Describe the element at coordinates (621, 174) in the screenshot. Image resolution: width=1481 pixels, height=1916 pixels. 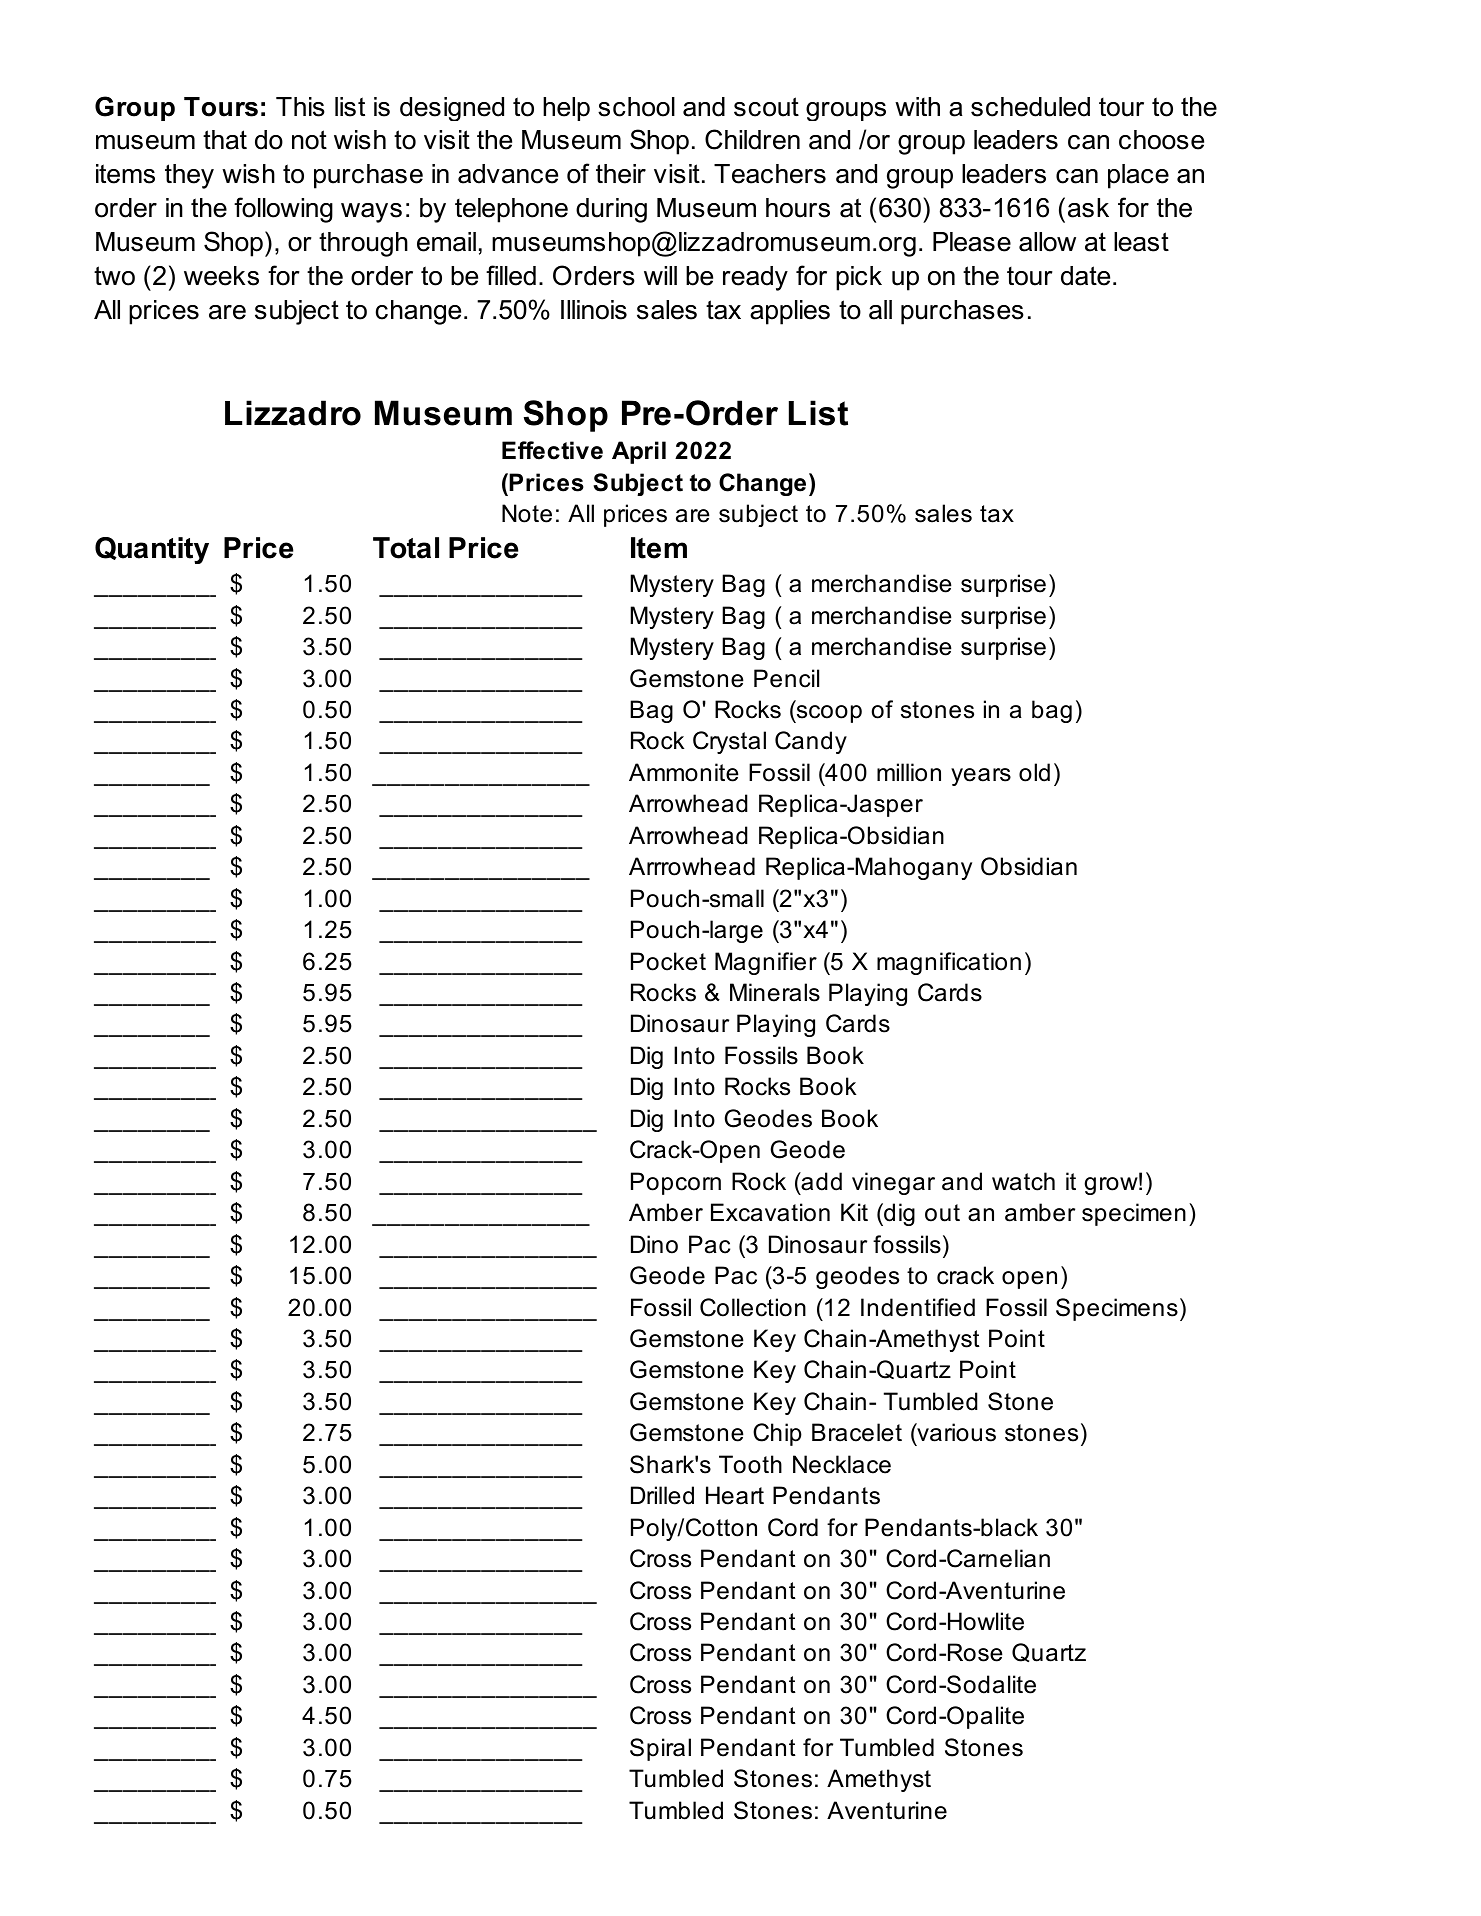
I see `their` at that location.
